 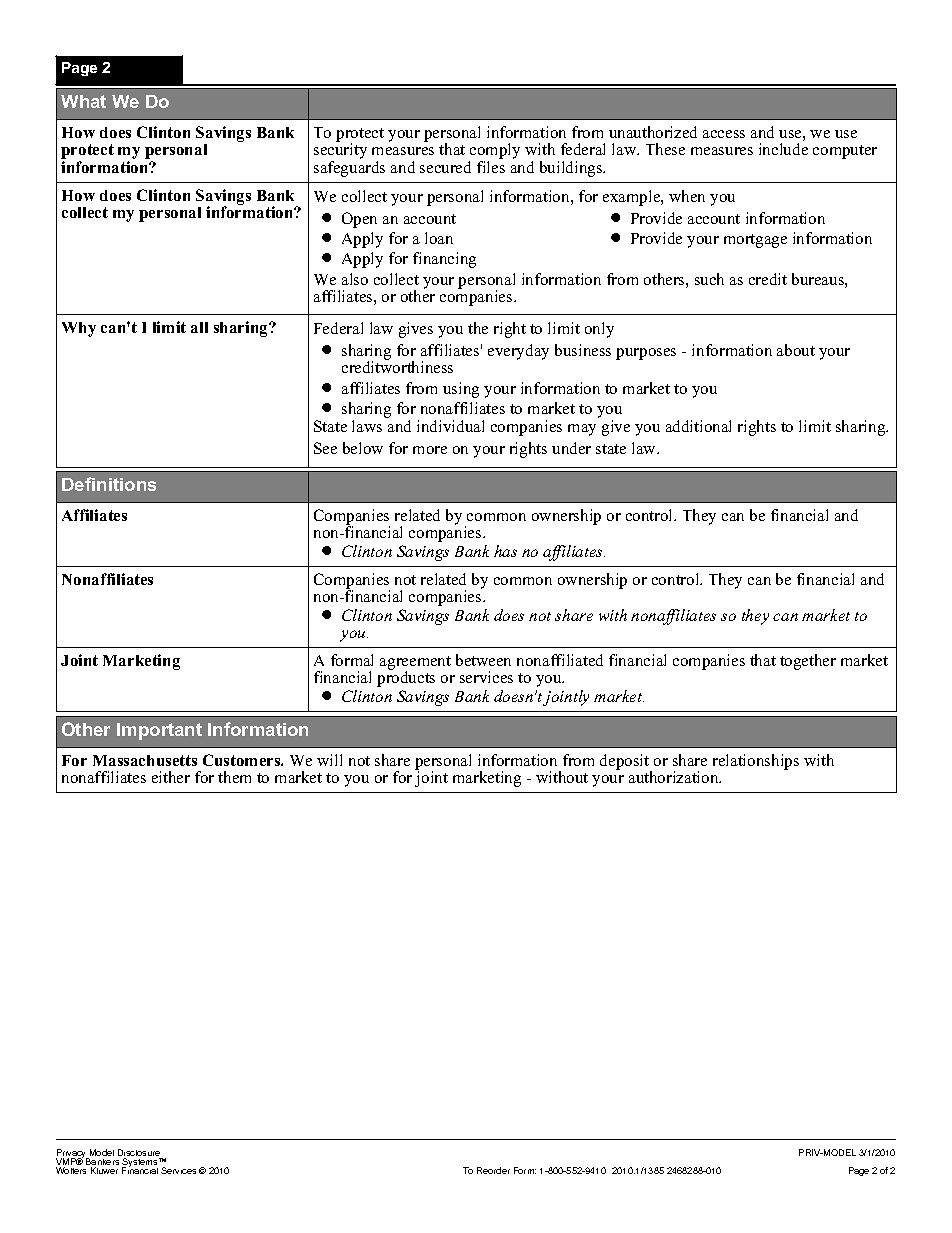 I want to click on comply, so click(x=494, y=152).
